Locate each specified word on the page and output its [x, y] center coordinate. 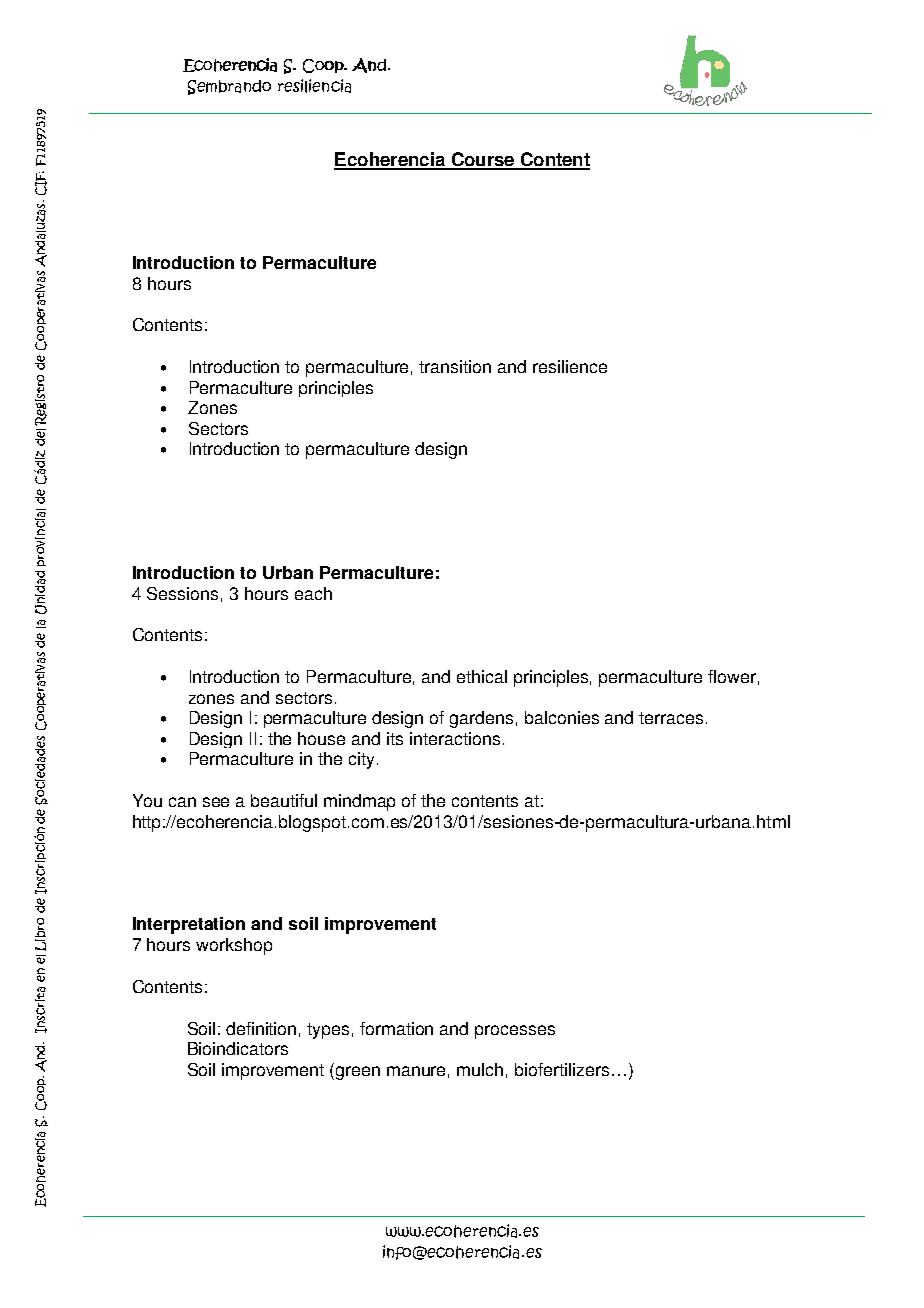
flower [732, 676]
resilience [570, 366]
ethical [482, 676]
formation [396, 1028]
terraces [671, 718]
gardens [481, 719]
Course [483, 160]
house [321, 738]
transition [455, 366]
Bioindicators [238, 1048]
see [216, 802]
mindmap [359, 802]
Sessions [182, 593]
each [313, 593]
